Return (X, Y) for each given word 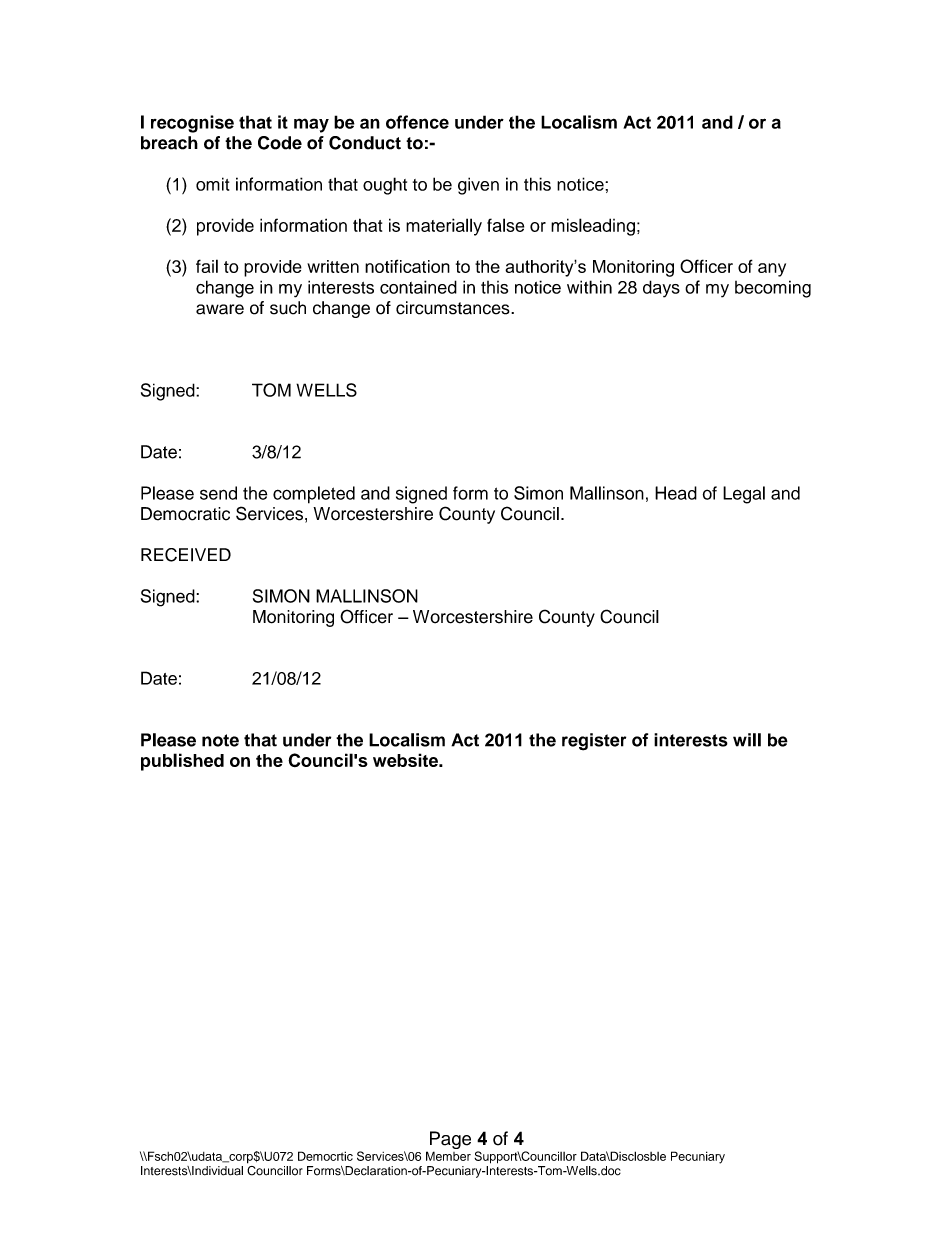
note (220, 740)
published (182, 762)
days (661, 289)
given (478, 186)
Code (280, 143)
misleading (593, 227)
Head (676, 493)
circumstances (454, 308)
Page (449, 1141)
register (594, 742)
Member (448, 1156)
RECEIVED (186, 555)
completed (314, 495)
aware (220, 309)
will (747, 740)
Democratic (185, 514)
